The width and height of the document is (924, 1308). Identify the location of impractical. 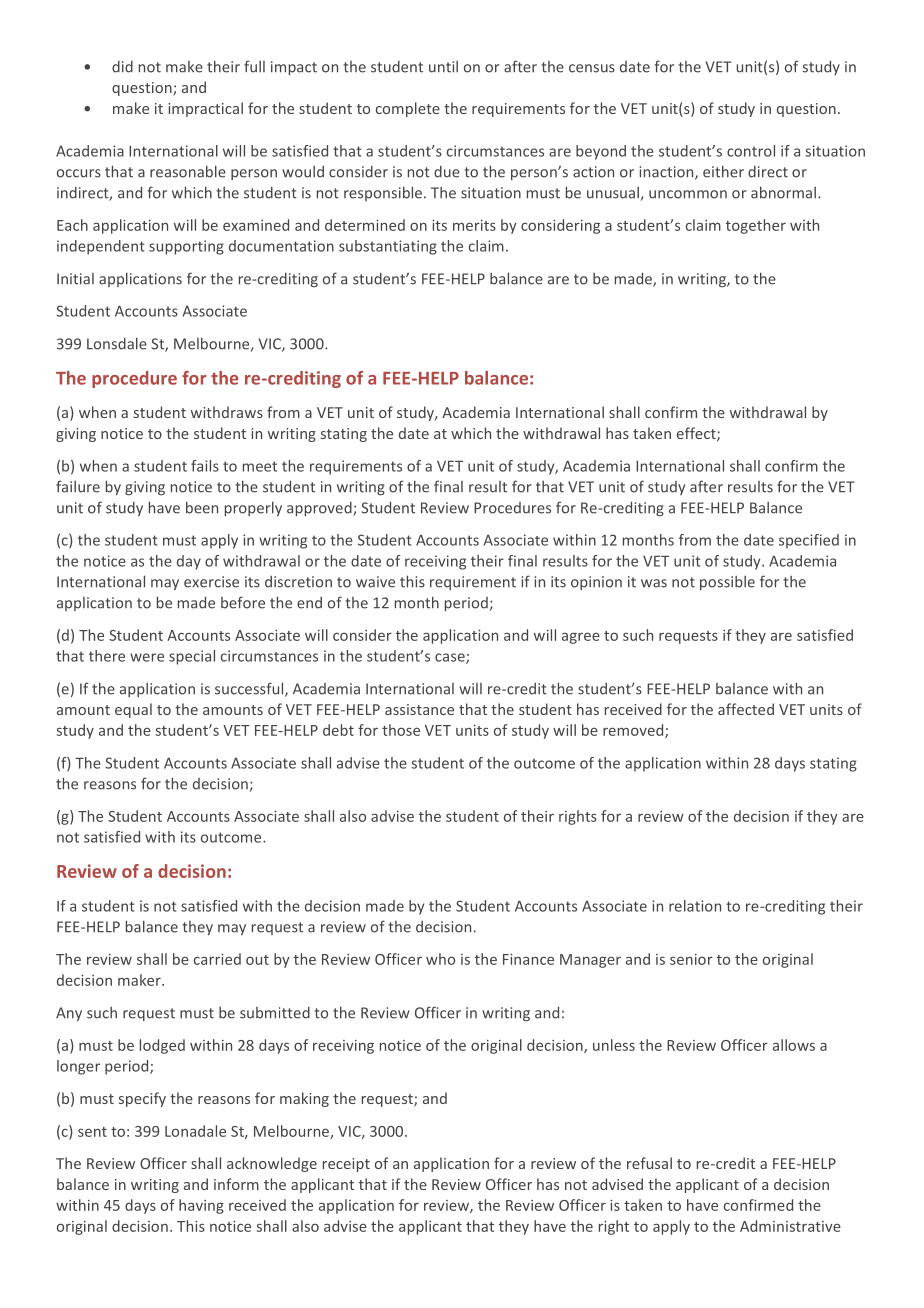
(205, 109).
